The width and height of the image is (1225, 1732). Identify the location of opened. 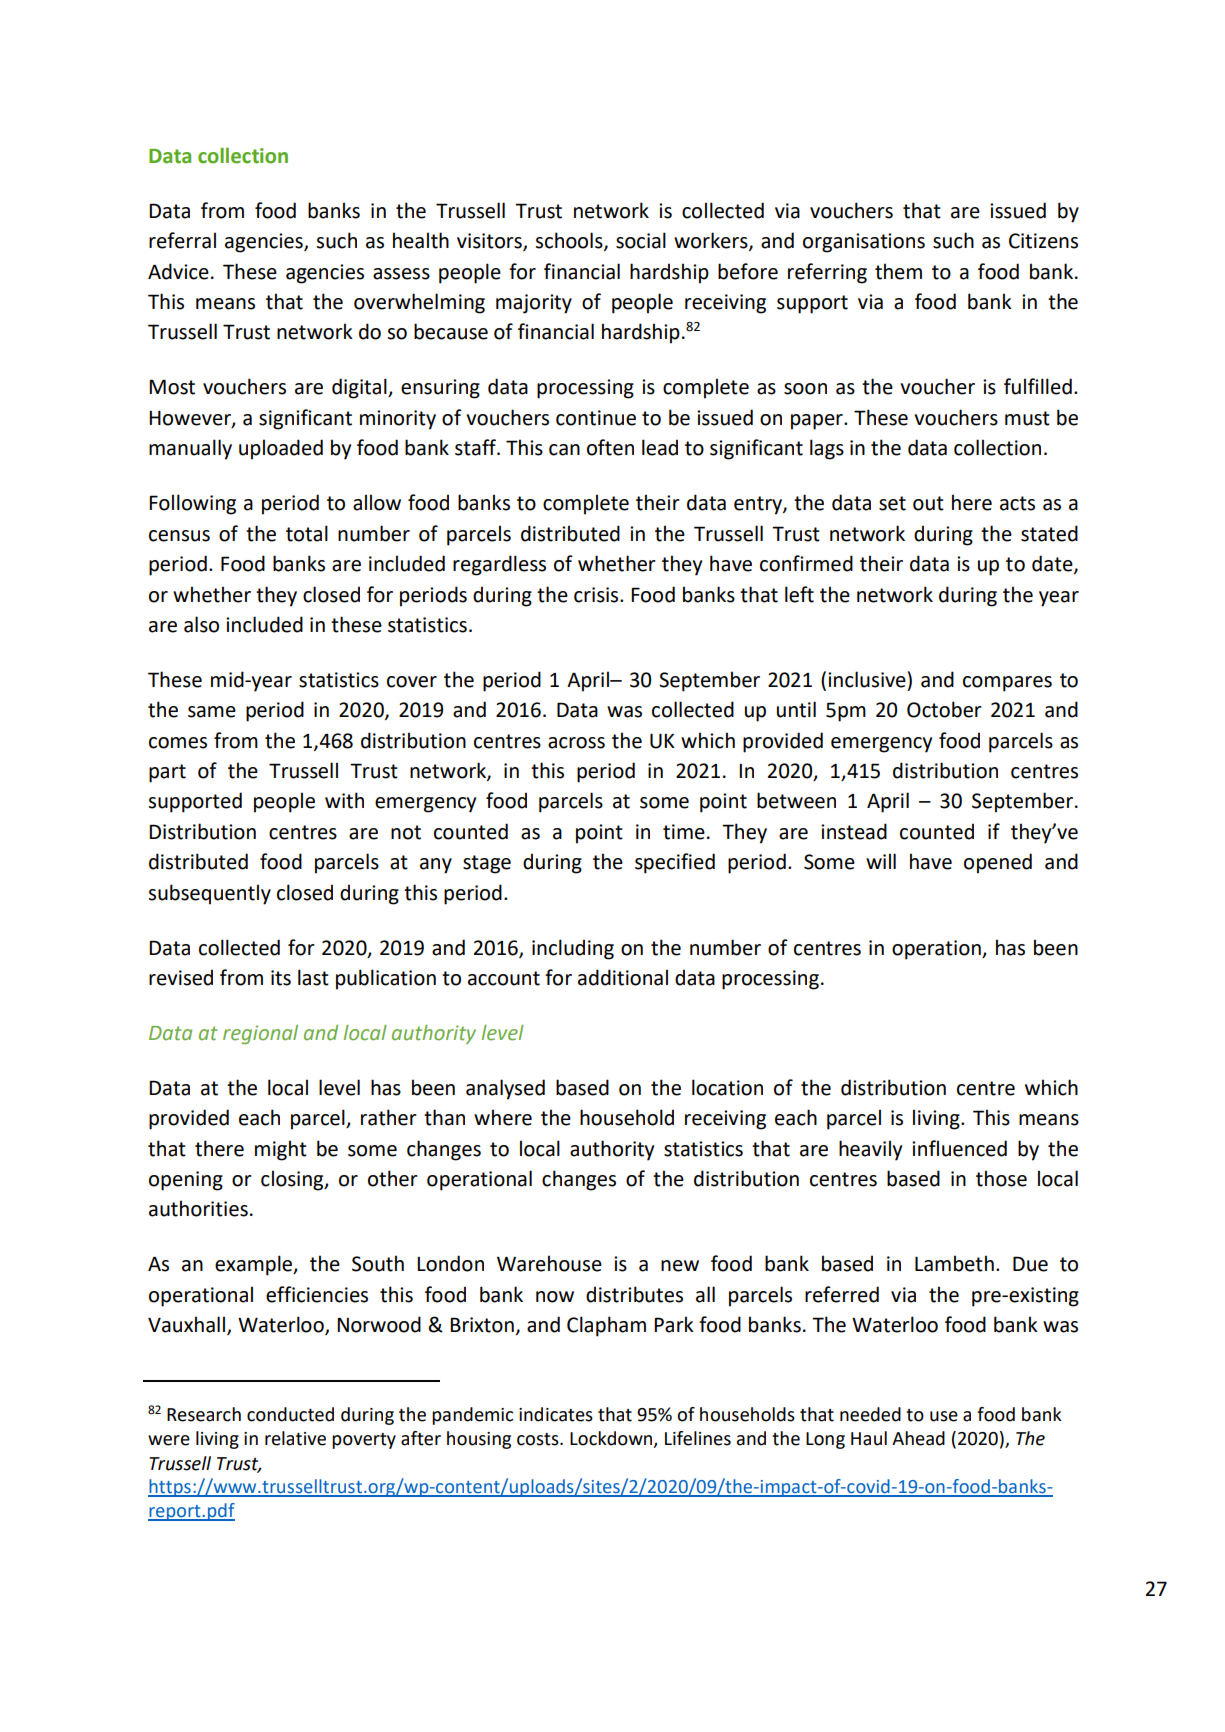
(998, 863).
